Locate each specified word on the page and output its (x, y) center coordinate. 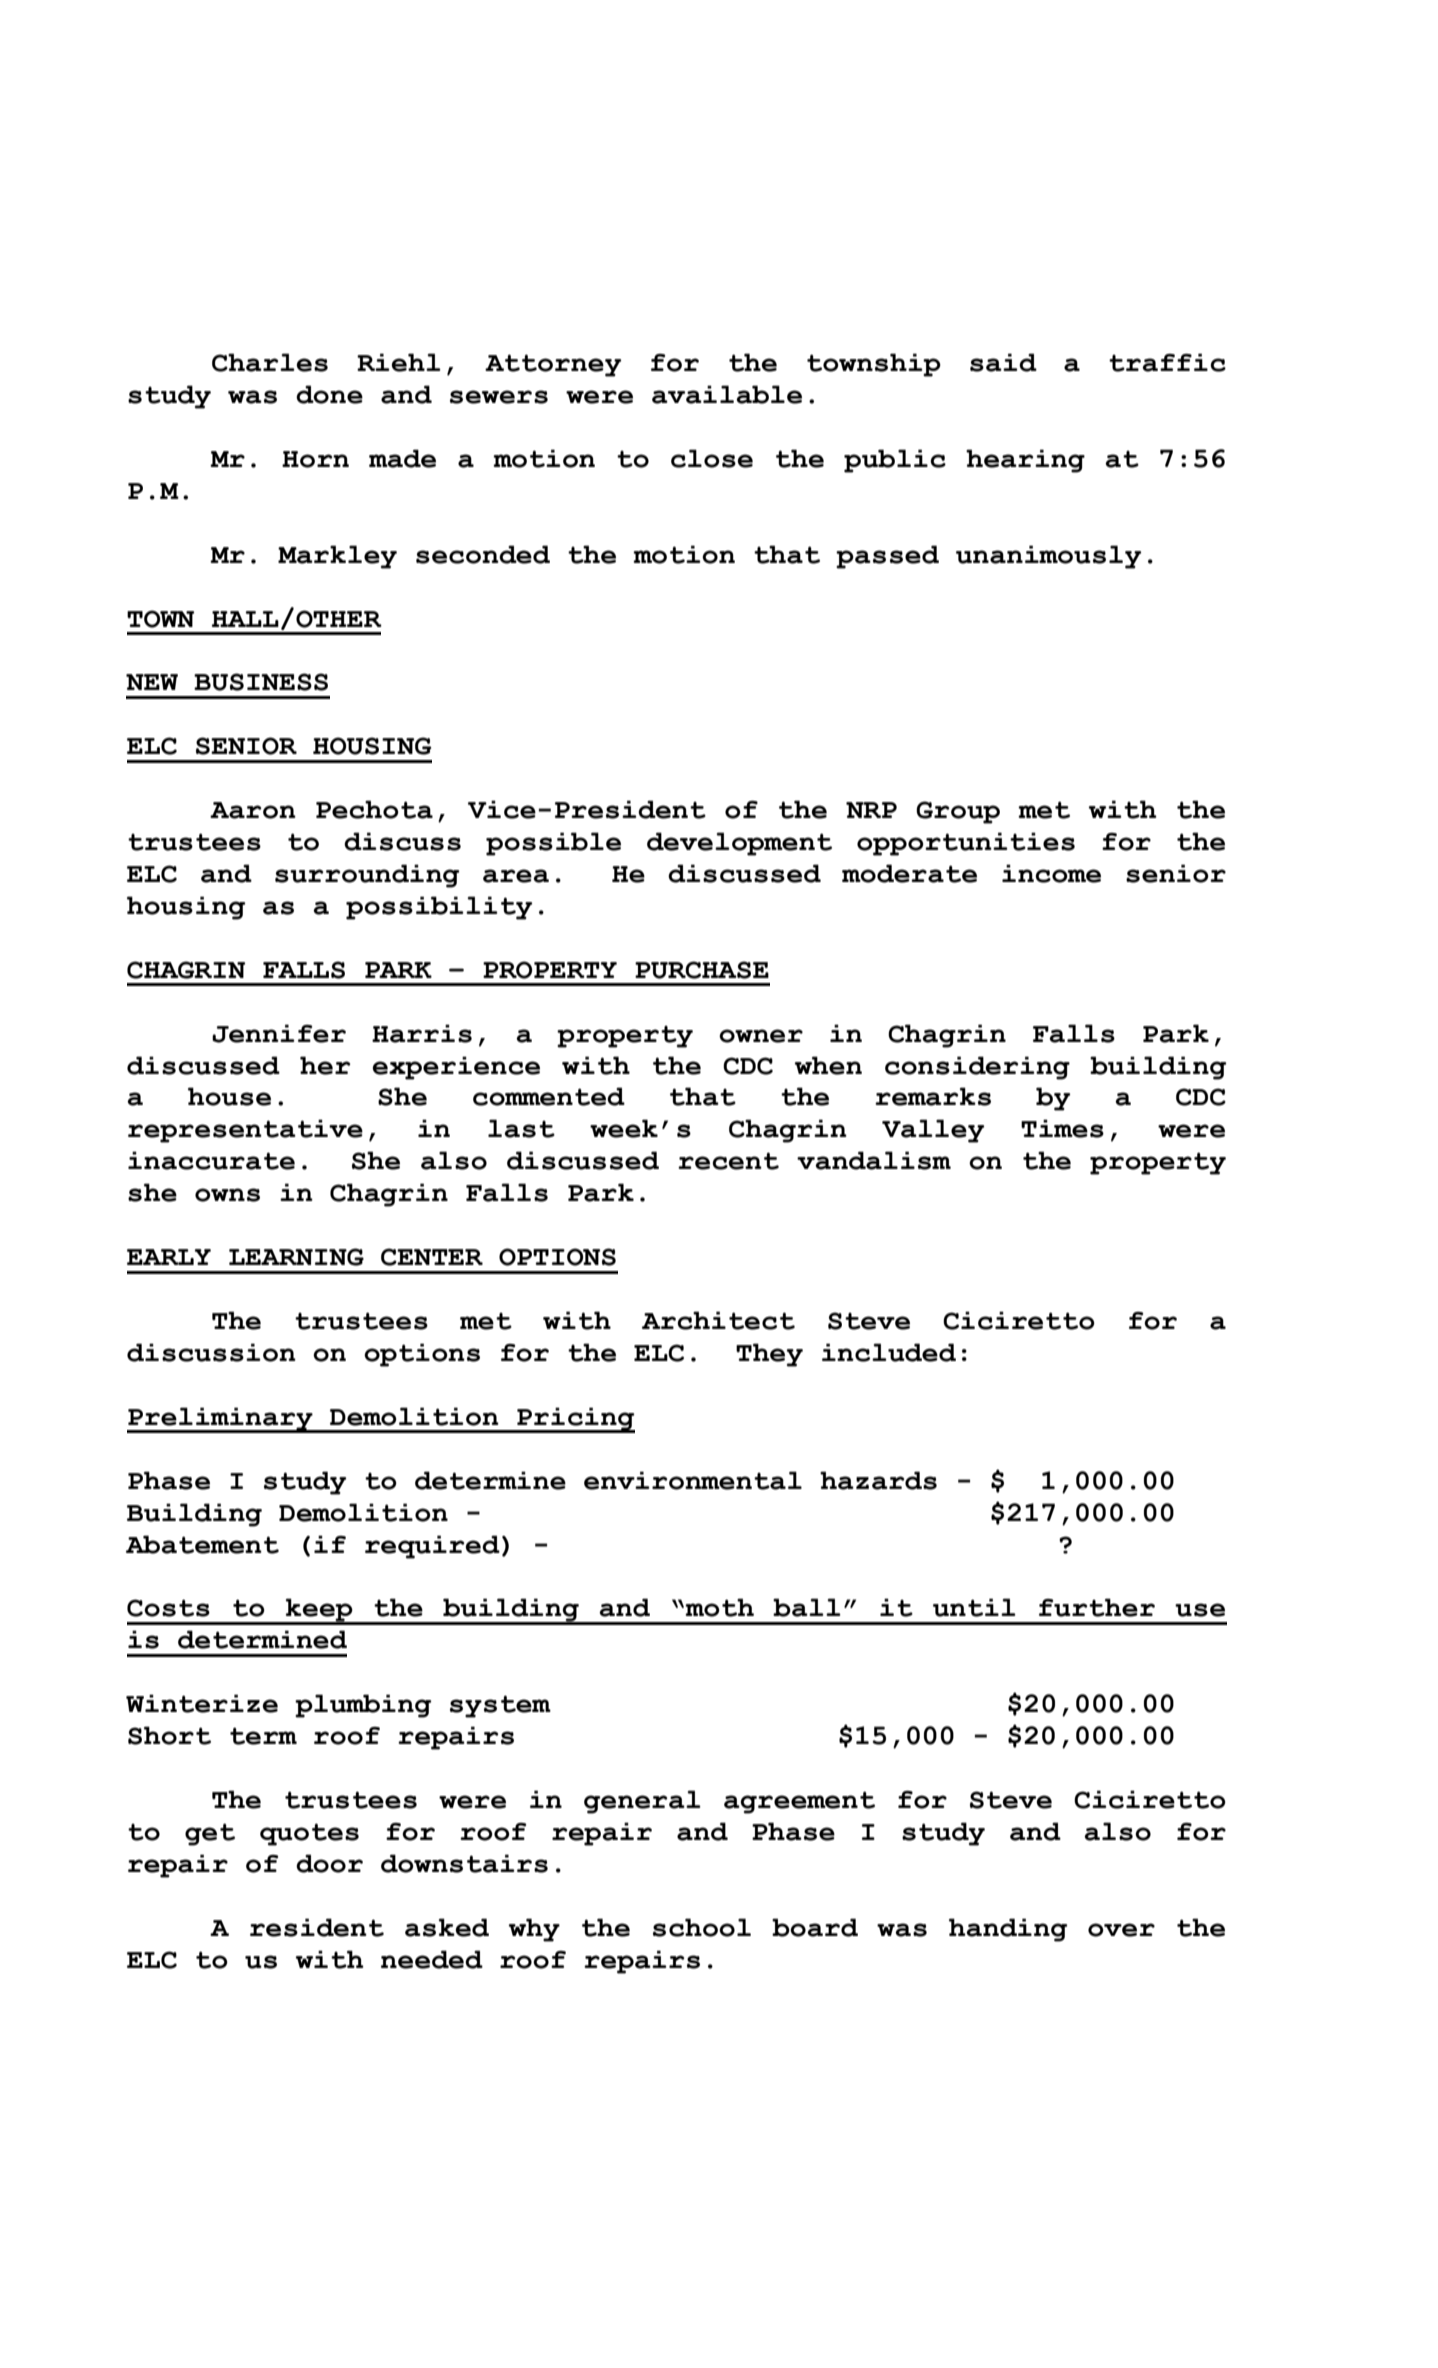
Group (958, 812)
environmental (693, 1480)
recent (728, 1161)
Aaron (253, 810)
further (1097, 1607)
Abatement (202, 1544)
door (329, 1863)
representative (245, 1131)
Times (1062, 1128)
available (727, 394)
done (329, 394)
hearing (1025, 461)
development (739, 844)
